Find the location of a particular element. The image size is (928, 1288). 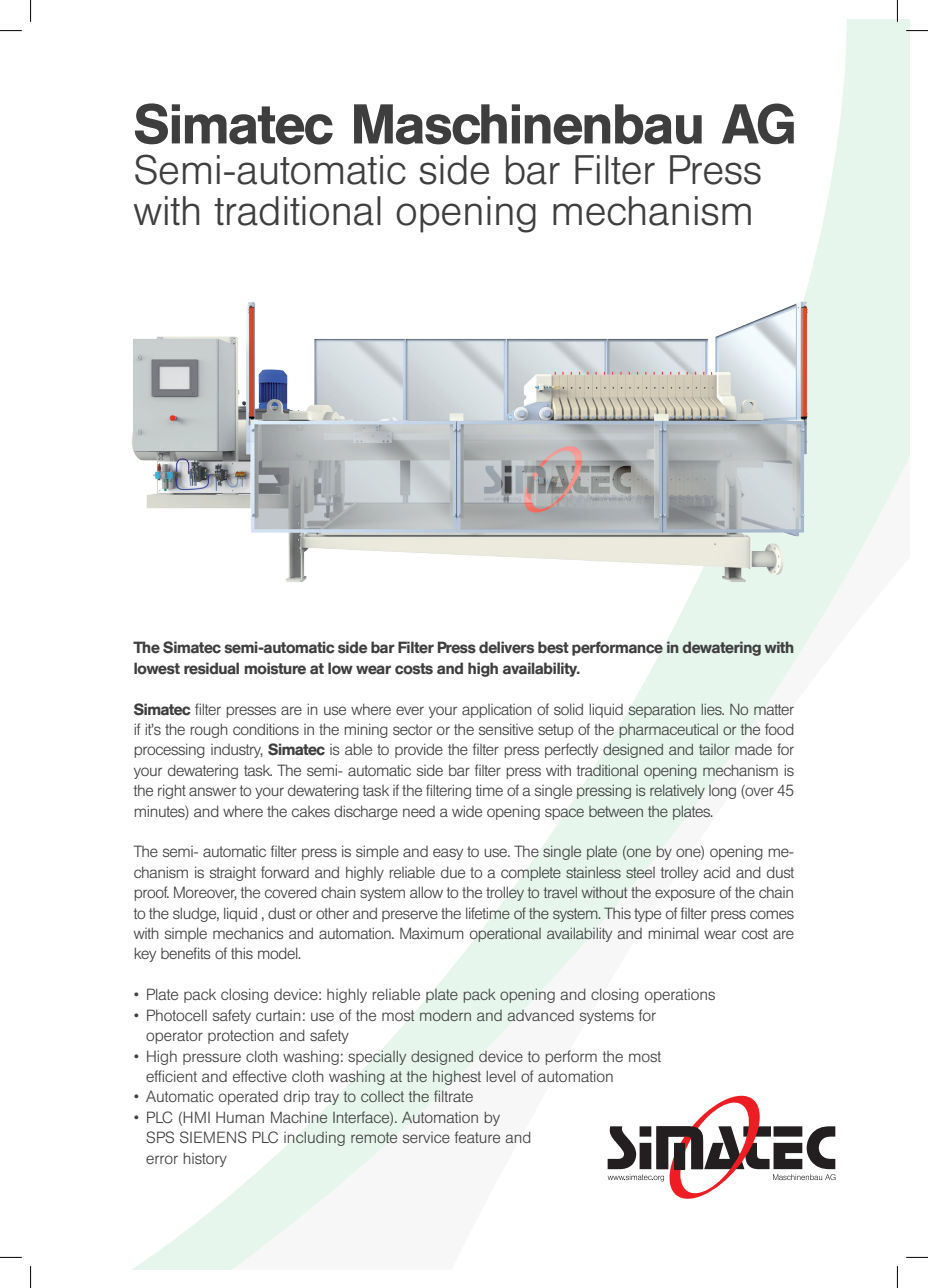

protection is located at coordinates (241, 1036).
